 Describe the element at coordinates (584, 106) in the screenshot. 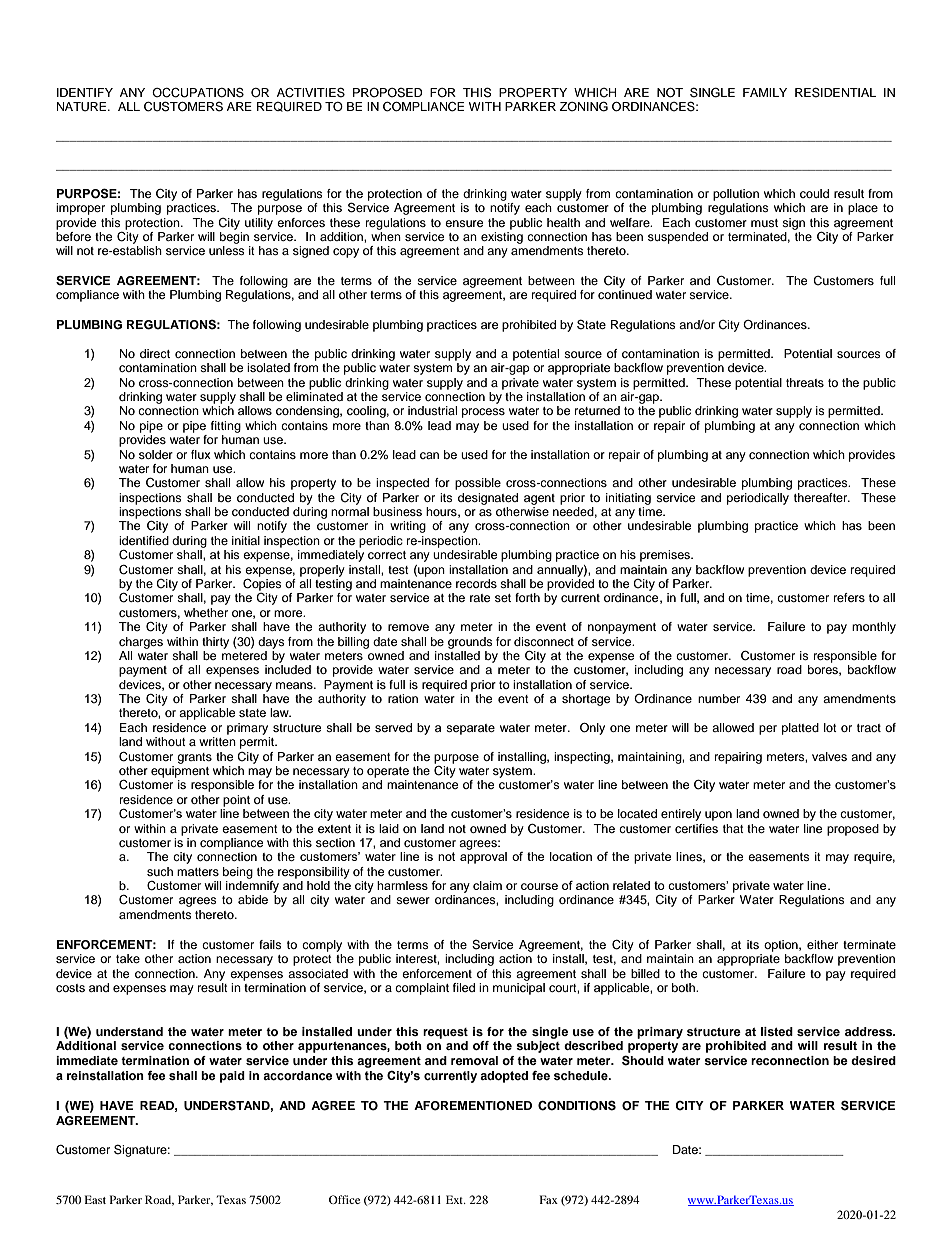

I see `ZONING` at that location.
